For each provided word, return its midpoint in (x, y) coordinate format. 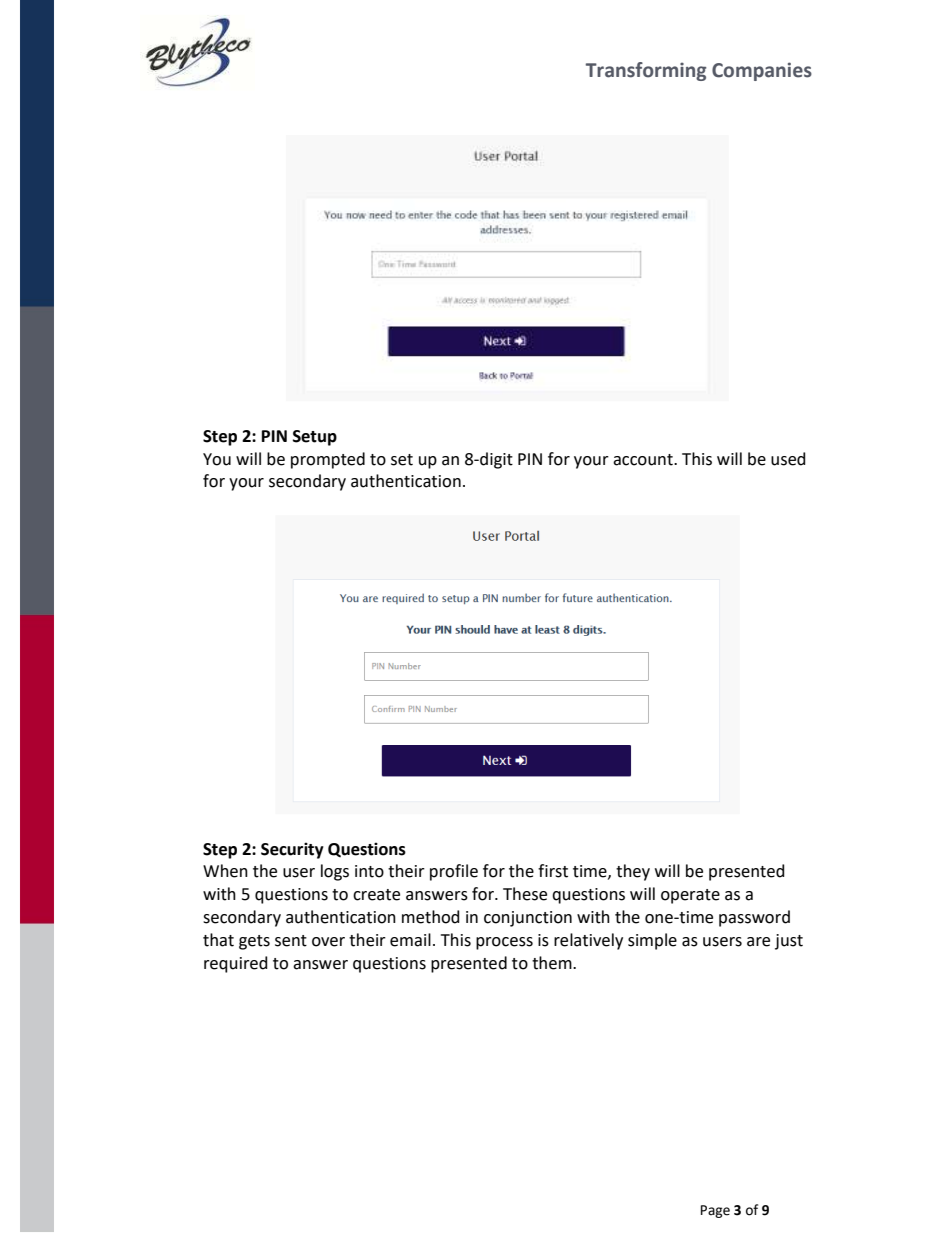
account (644, 460)
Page (715, 1211)
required (236, 964)
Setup (315, 438)
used (788, 459)
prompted (328, 460)
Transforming (646, 71)
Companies (762, 71)
